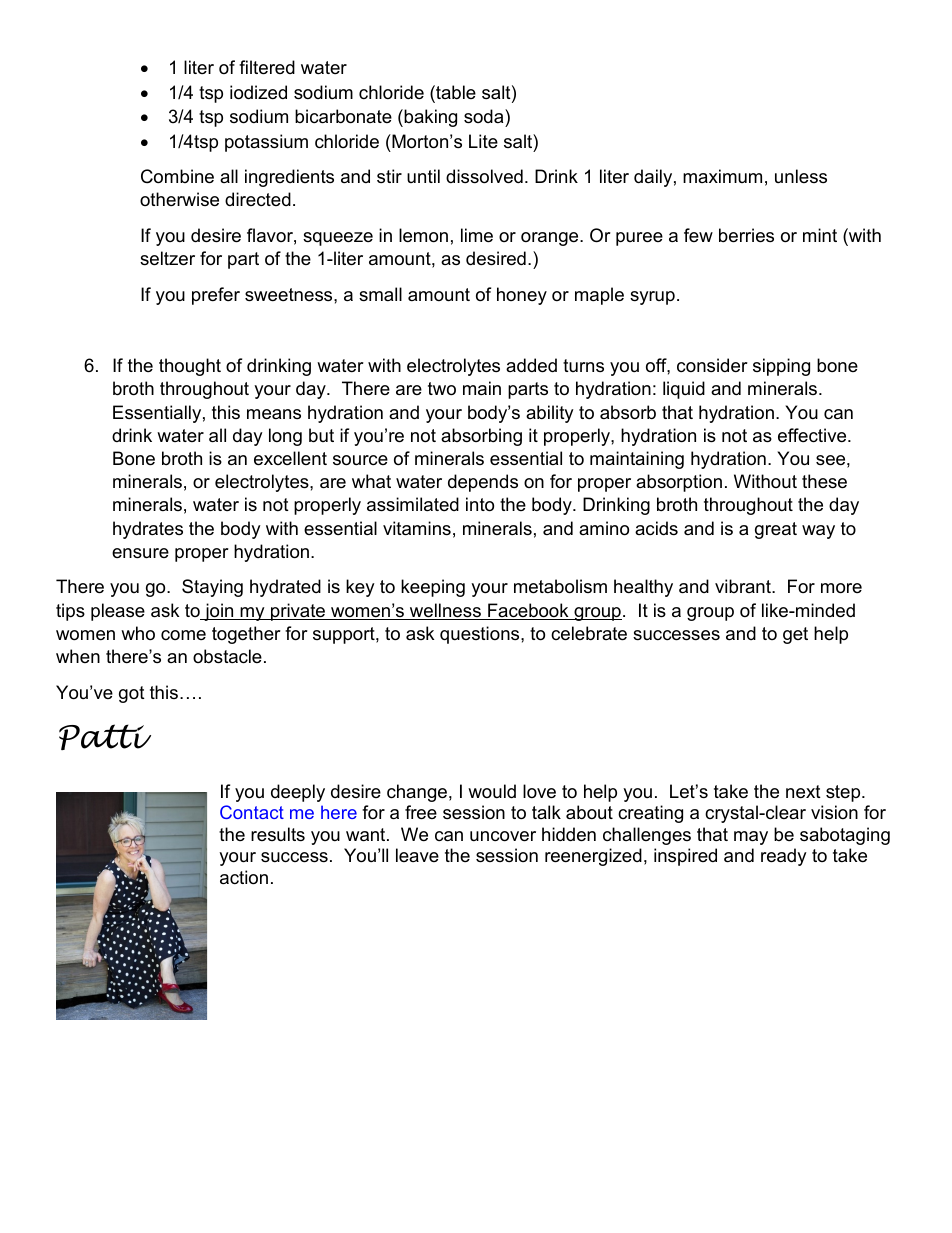  I want to click on depends, so click(483, 483).
